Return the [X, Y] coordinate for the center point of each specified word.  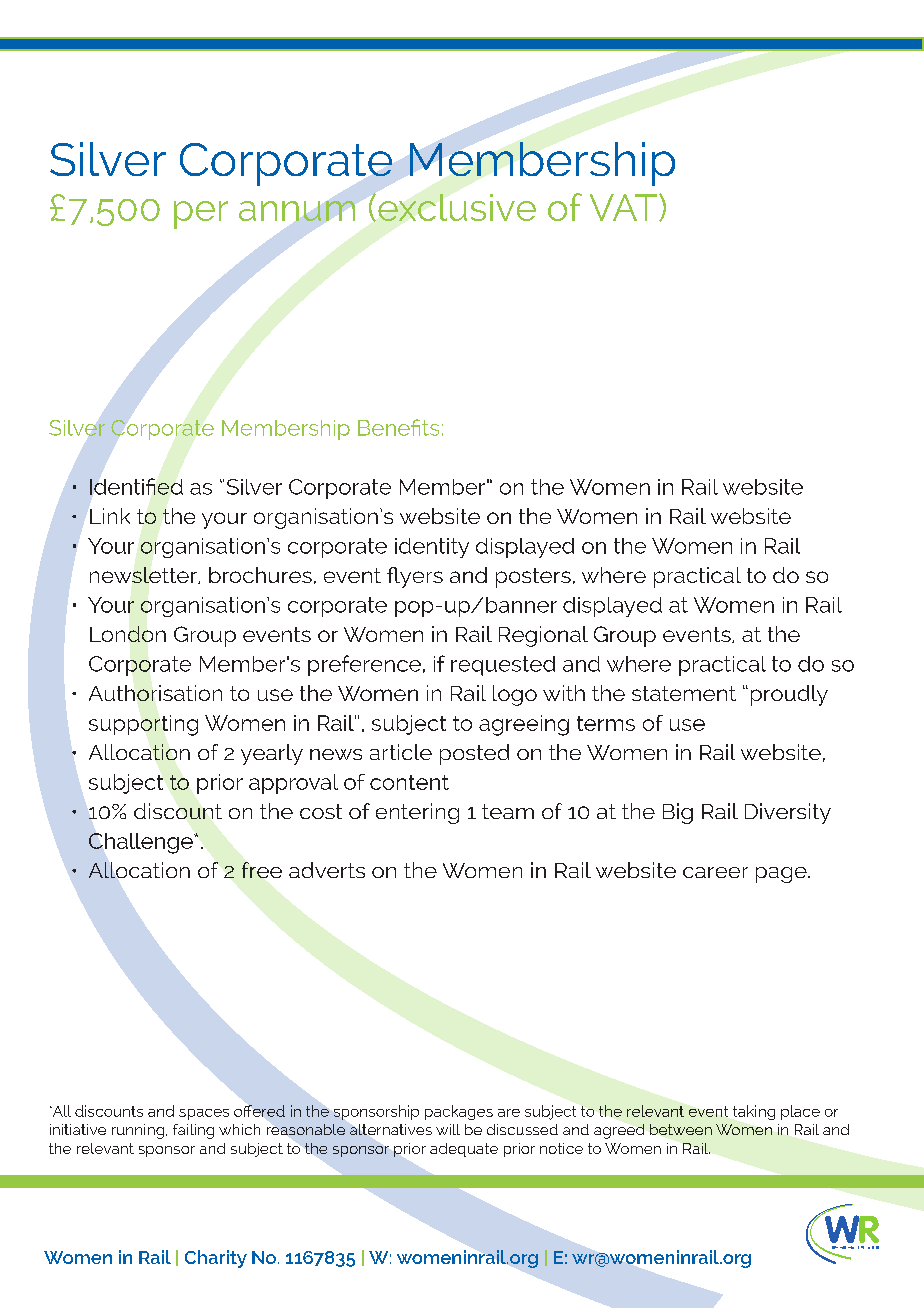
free [262, 870]
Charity [216, 1259]
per [201, 215]
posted [474, 754]
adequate [464, 1150]
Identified [136, 486]
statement [684, 693]
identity [432, 548]
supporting [143, 725]
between [681, 1129]
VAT [625, 207]
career [715, 872]
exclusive [457, 207]
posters [533, 578]
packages [459, 1112]
